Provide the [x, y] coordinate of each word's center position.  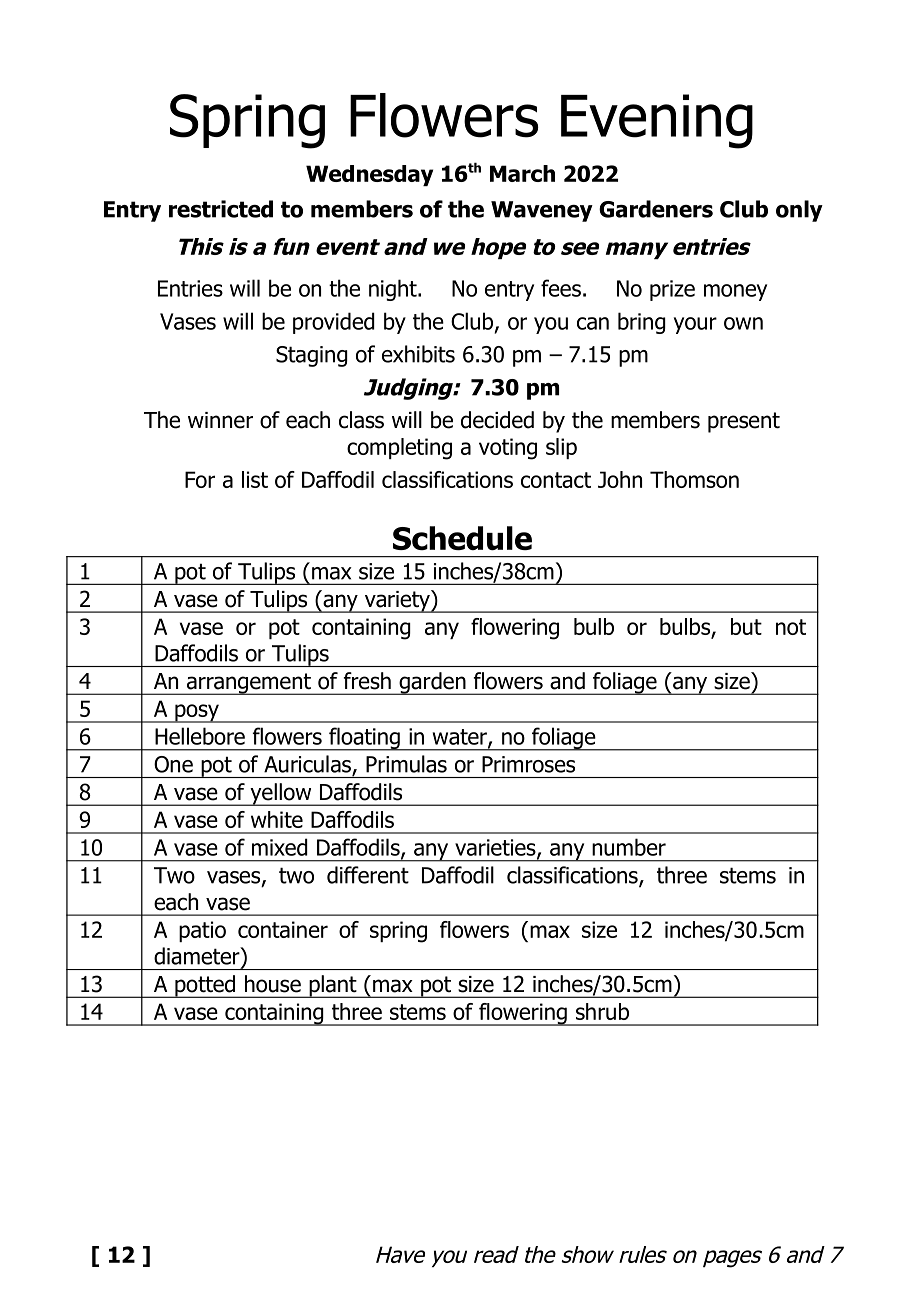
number [629, 847]
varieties [496, 848]
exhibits [418, 354]
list [255, 479]
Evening [657, 121]
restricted [221, 209]
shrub [602, 1011]
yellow [281, 794]
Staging [312, 356]
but [746, 626]
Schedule [462, 538]
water [461, 738]
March [522, 173]
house [273, 984]
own [743, 323]
